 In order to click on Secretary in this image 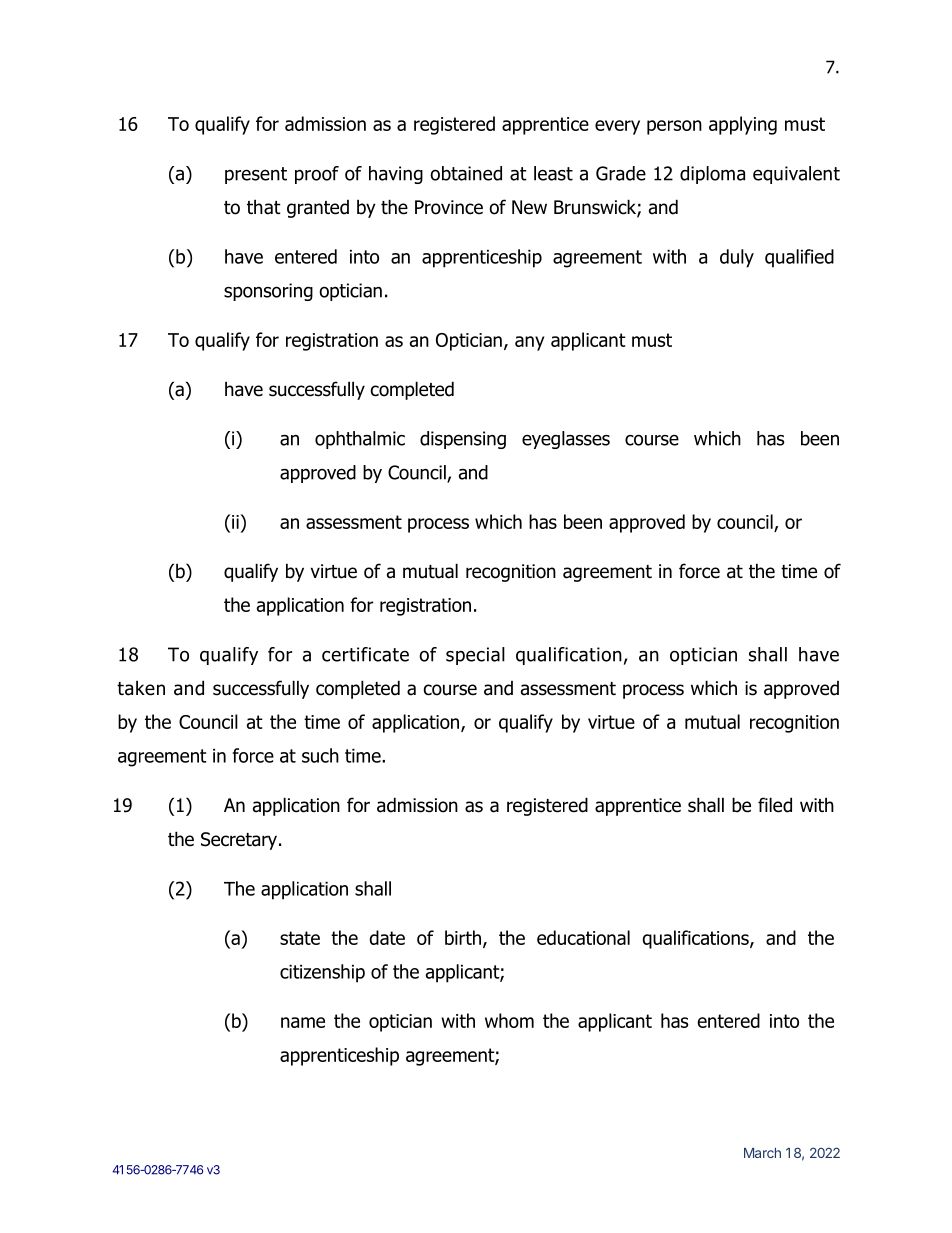, I will do `click(240, 841)`.
